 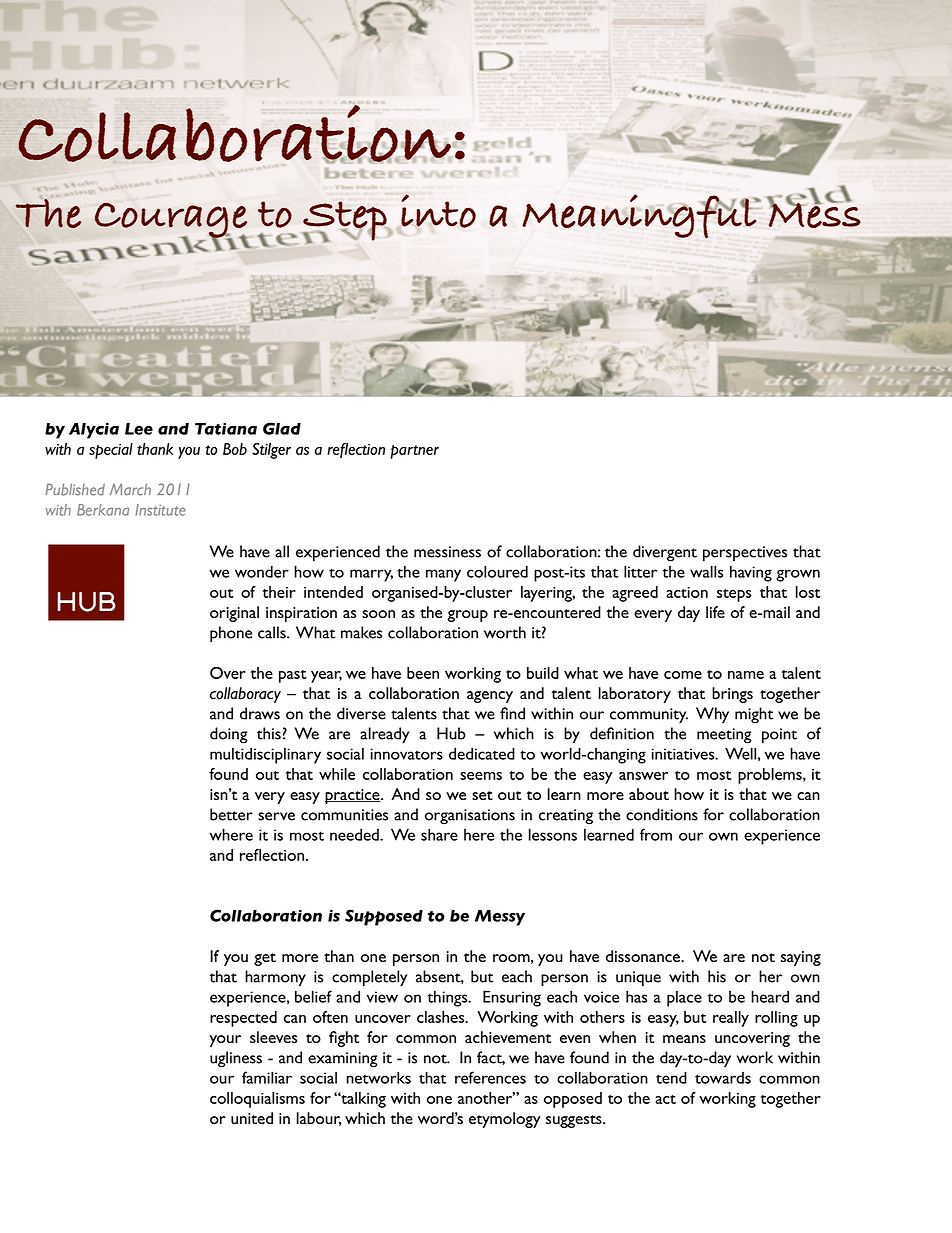 What do you see at coordinates (423, 673) in the screenshot?
I see `been` at bounding box center [423, 673].
